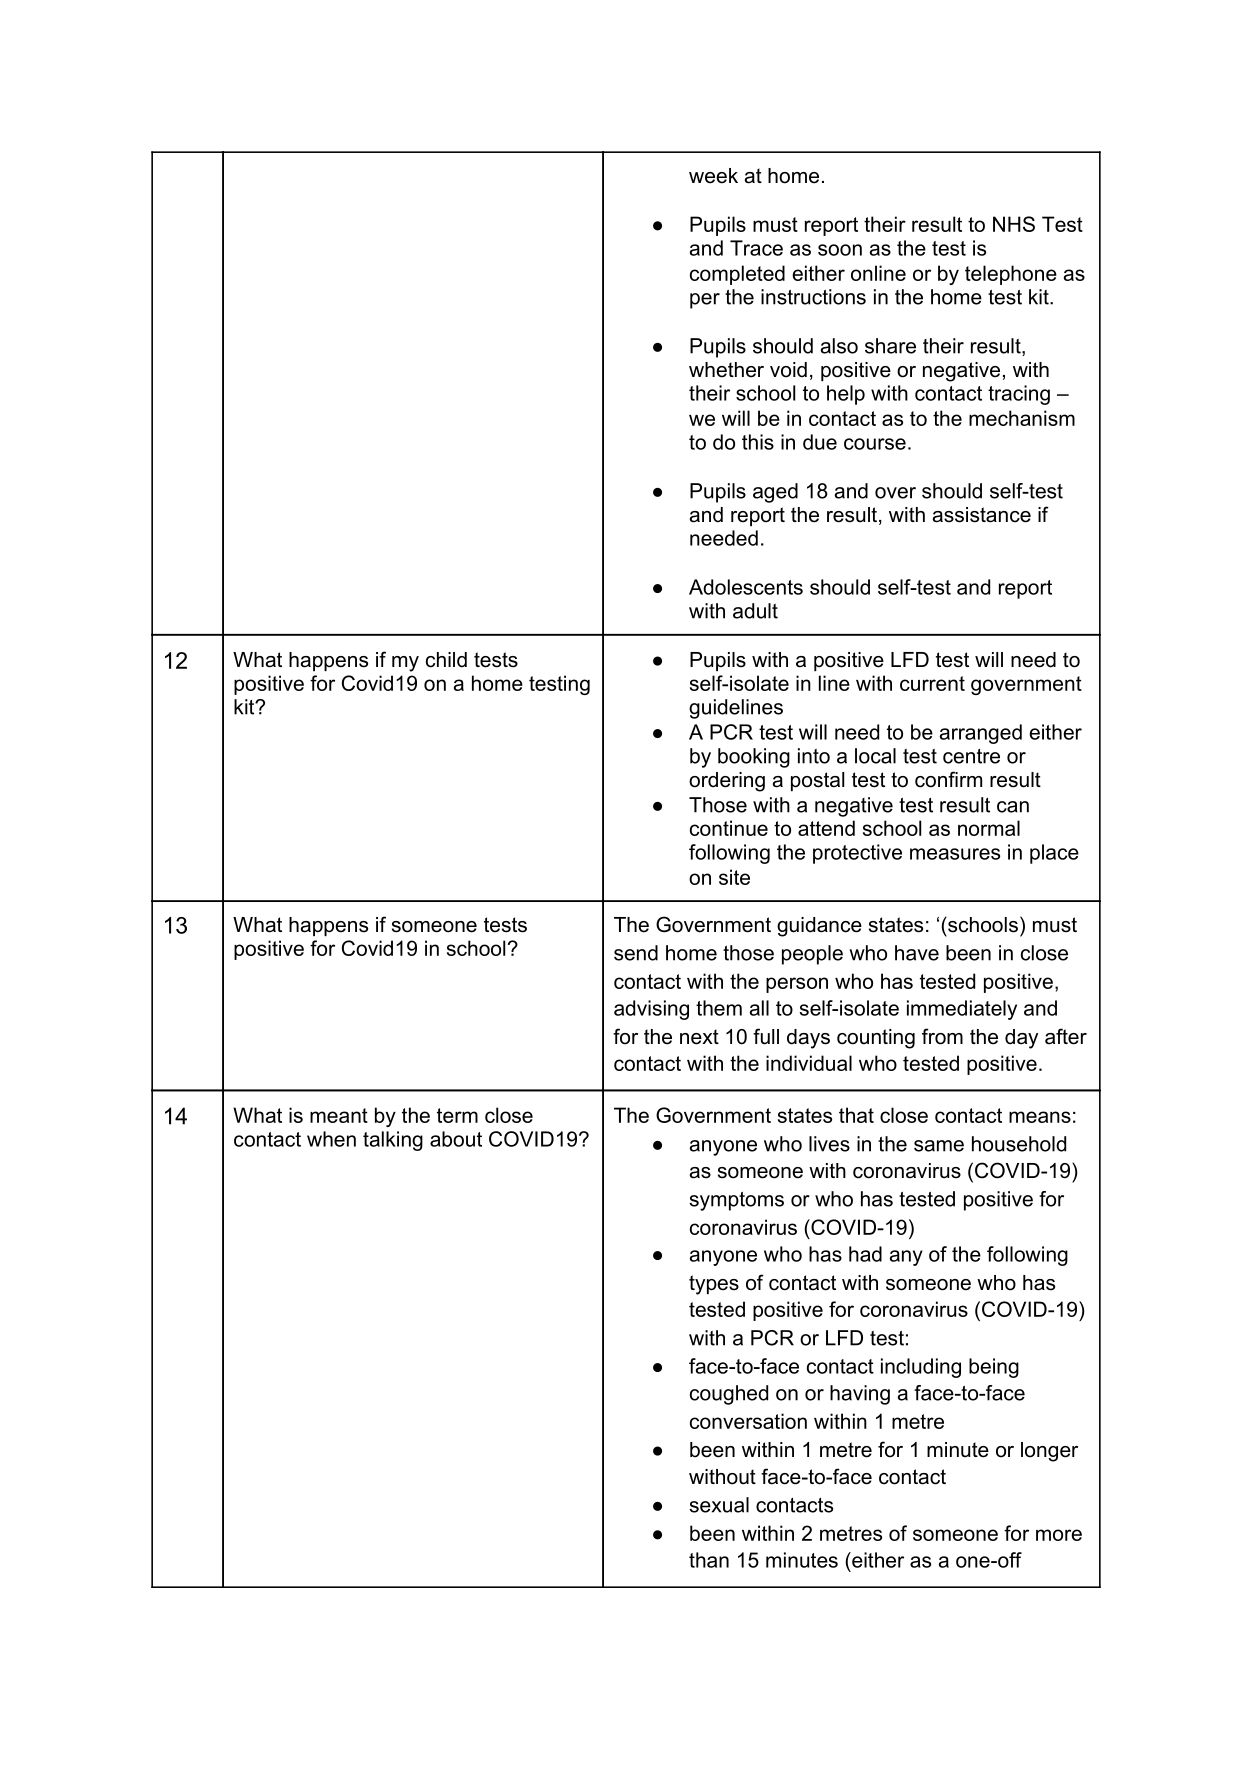 The height and width of the page is (1771, 1252). Describe the element at coordinates (446, 660) in the page. I see `child` at that location.
